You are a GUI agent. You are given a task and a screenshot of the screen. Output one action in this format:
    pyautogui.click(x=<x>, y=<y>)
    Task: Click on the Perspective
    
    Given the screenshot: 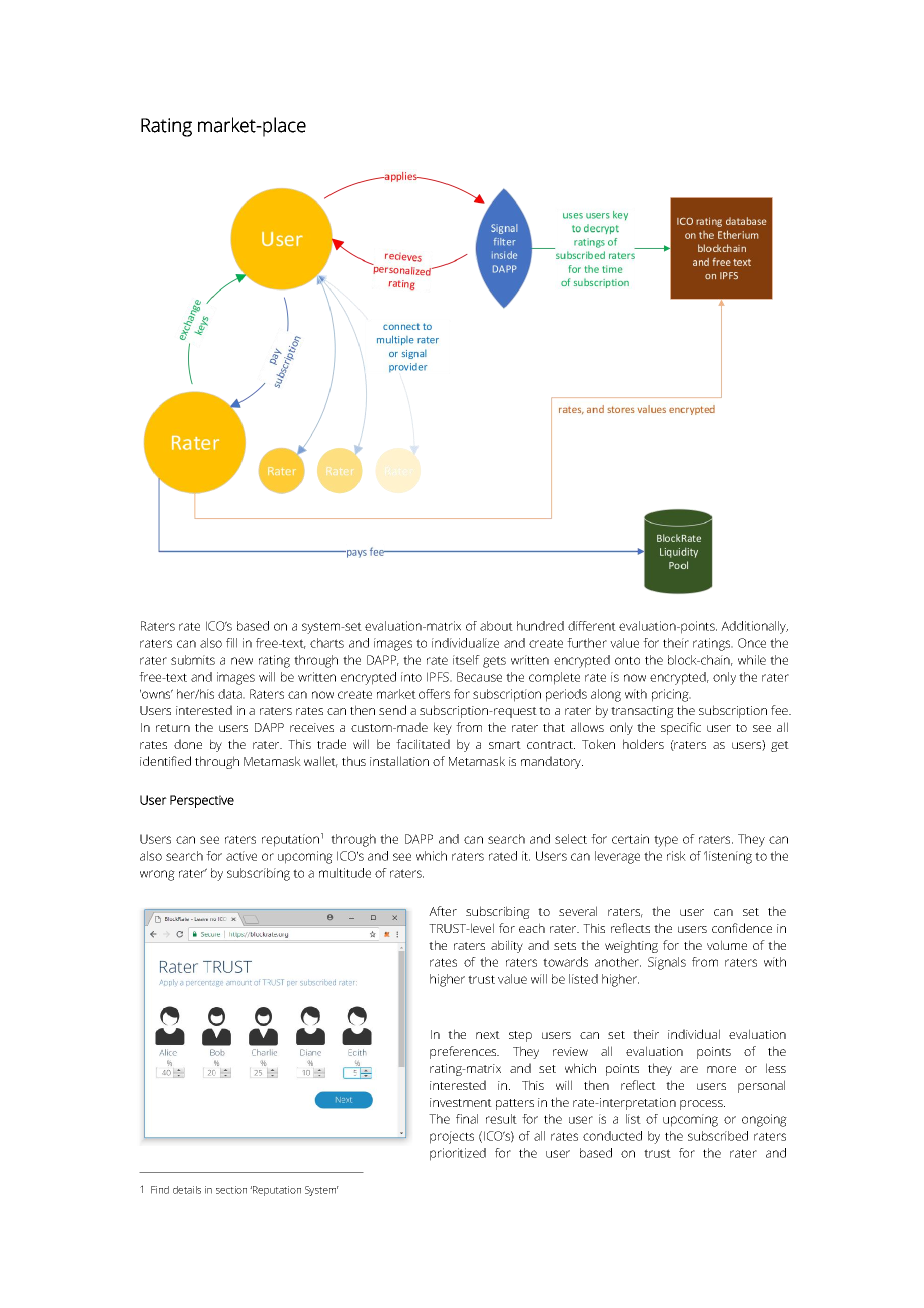 What is the action you would take?
    pyautogui.click(x=202, y=801)
